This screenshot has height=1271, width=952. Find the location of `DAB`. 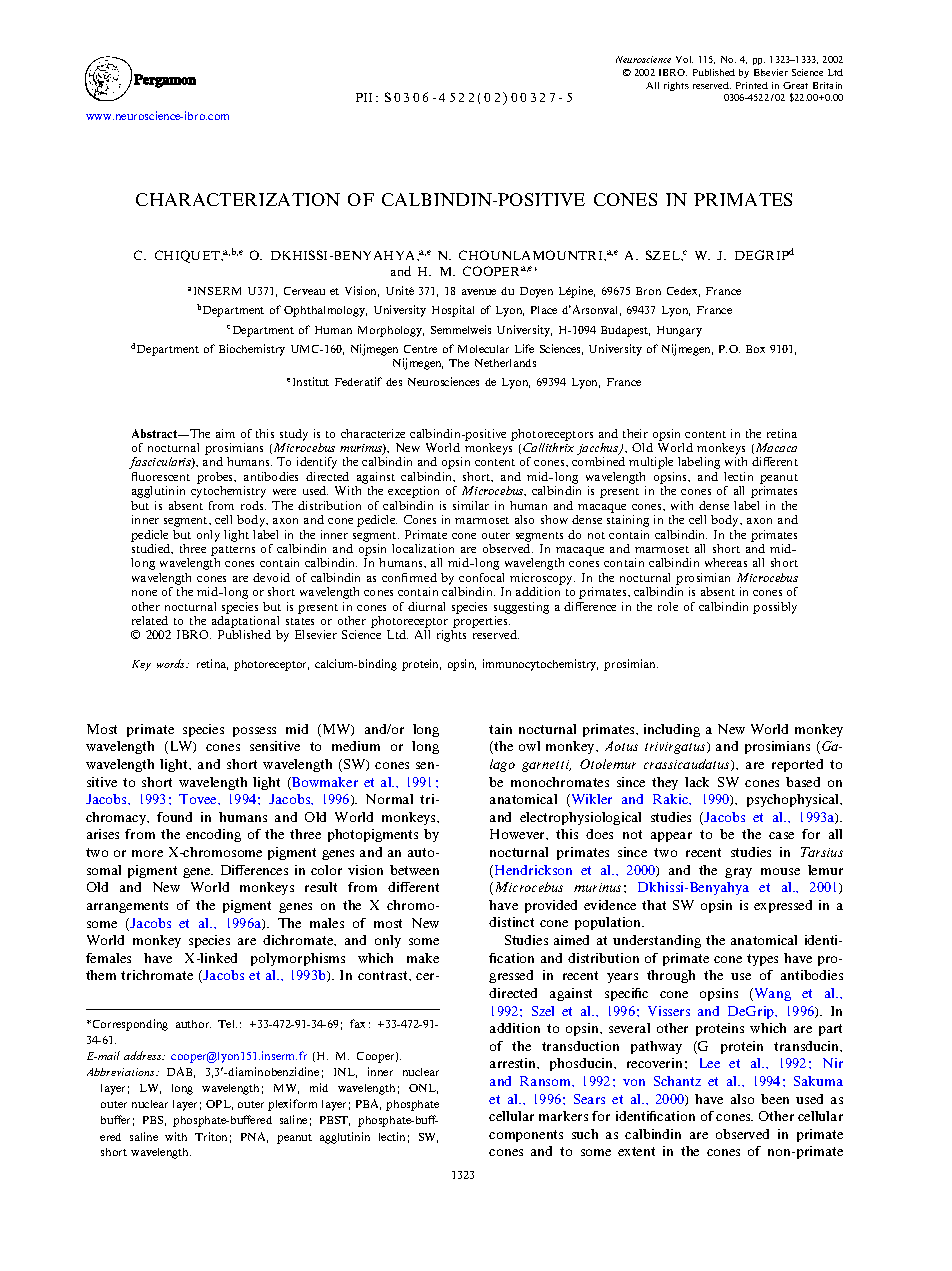

DAB is located at coordinates (181, 1072).
